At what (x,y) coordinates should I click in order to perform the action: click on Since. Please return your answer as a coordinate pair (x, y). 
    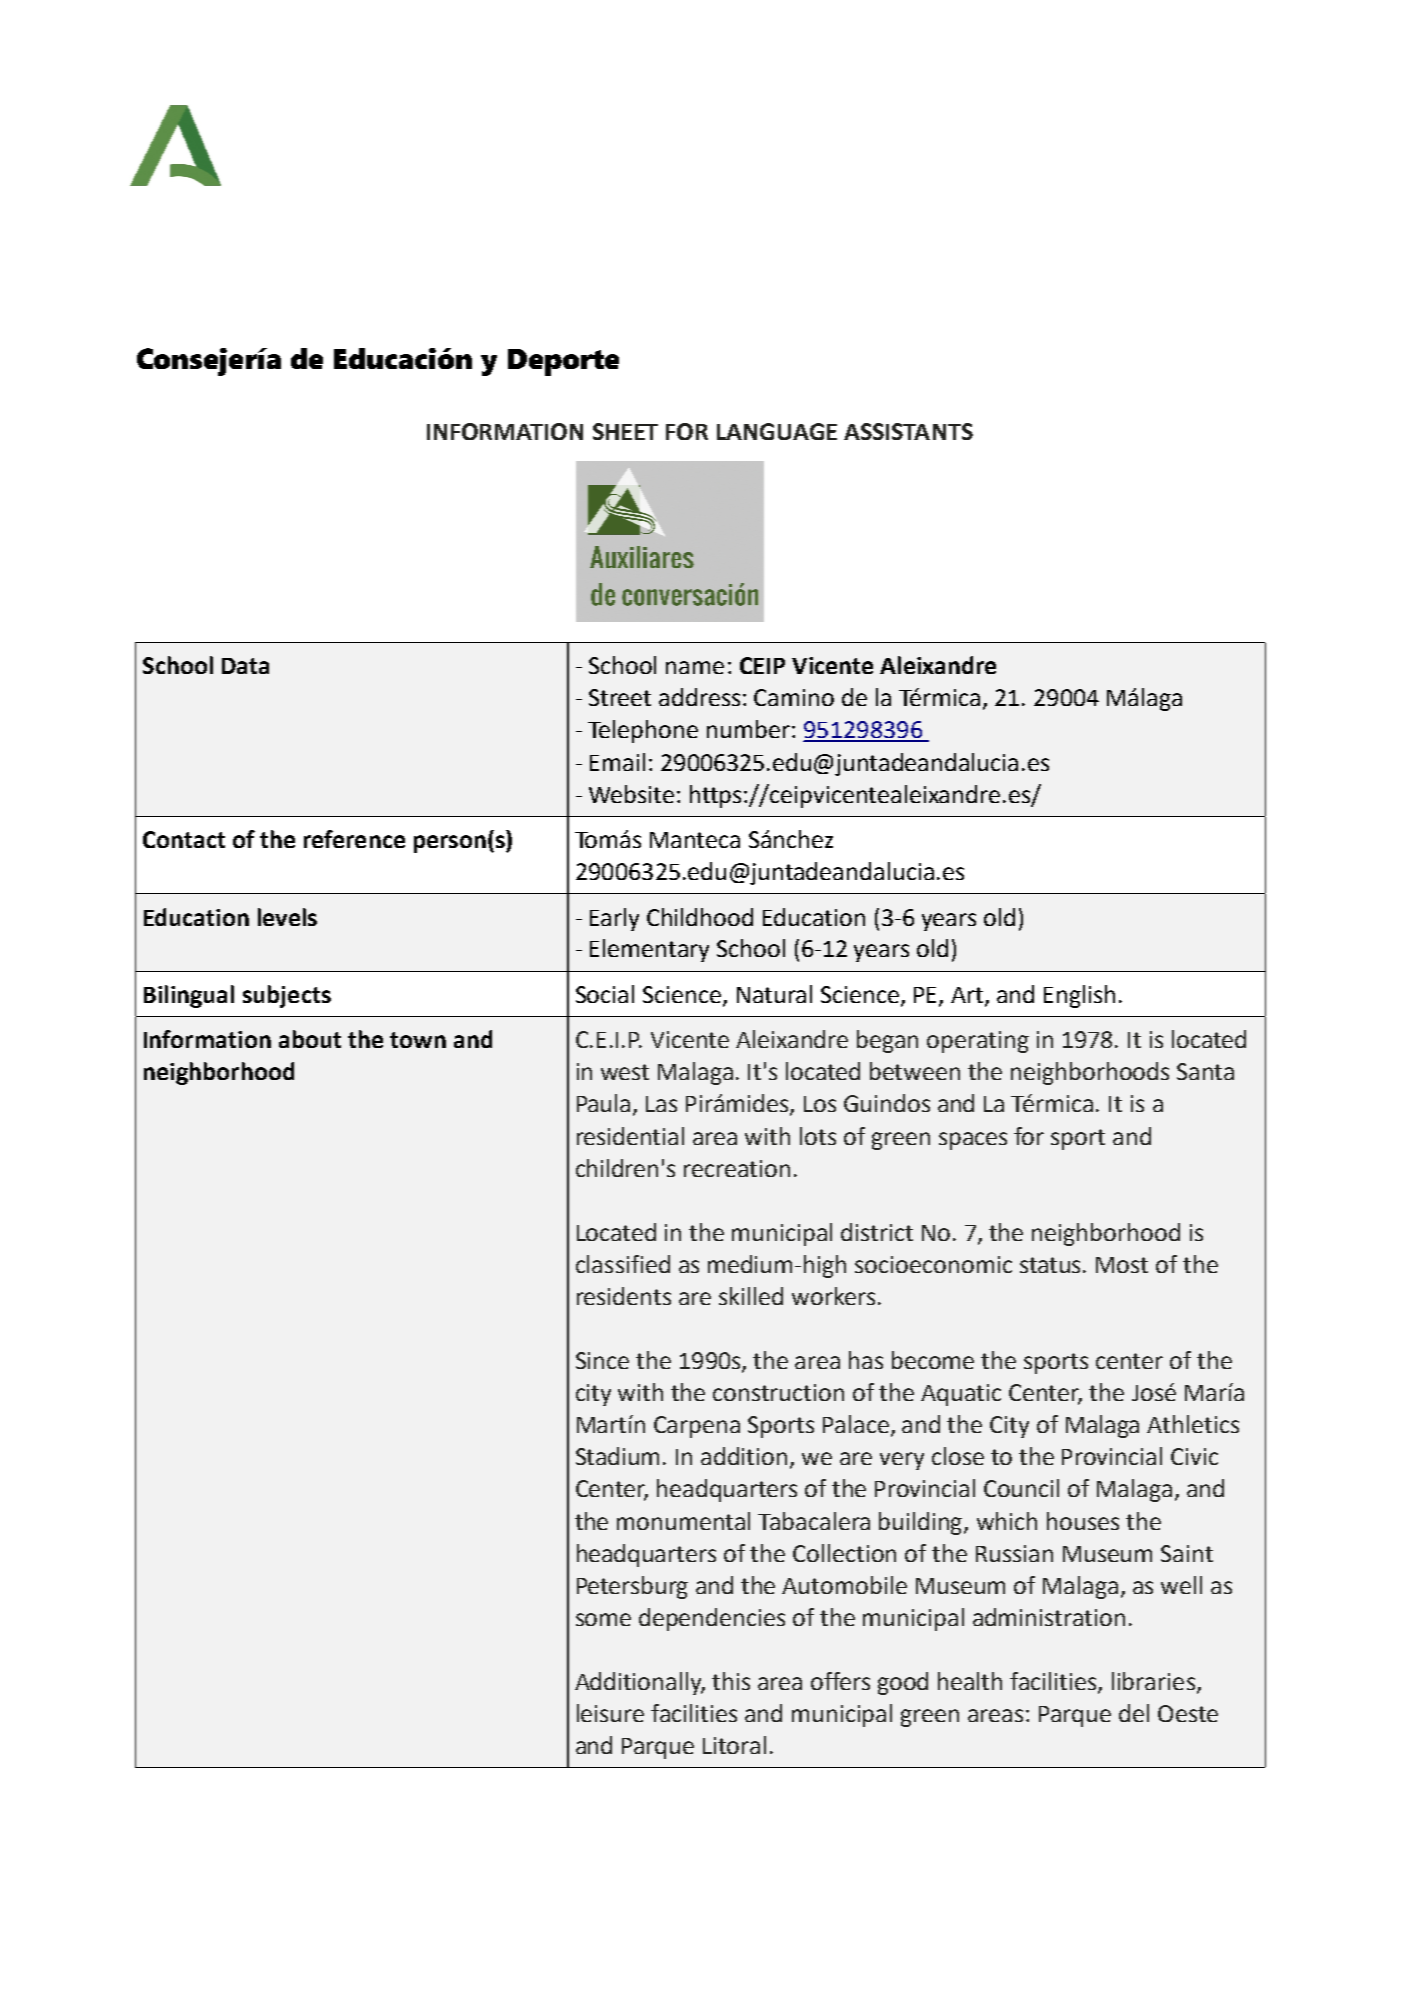
    Looking at the image, I should click on (602, 1360).
